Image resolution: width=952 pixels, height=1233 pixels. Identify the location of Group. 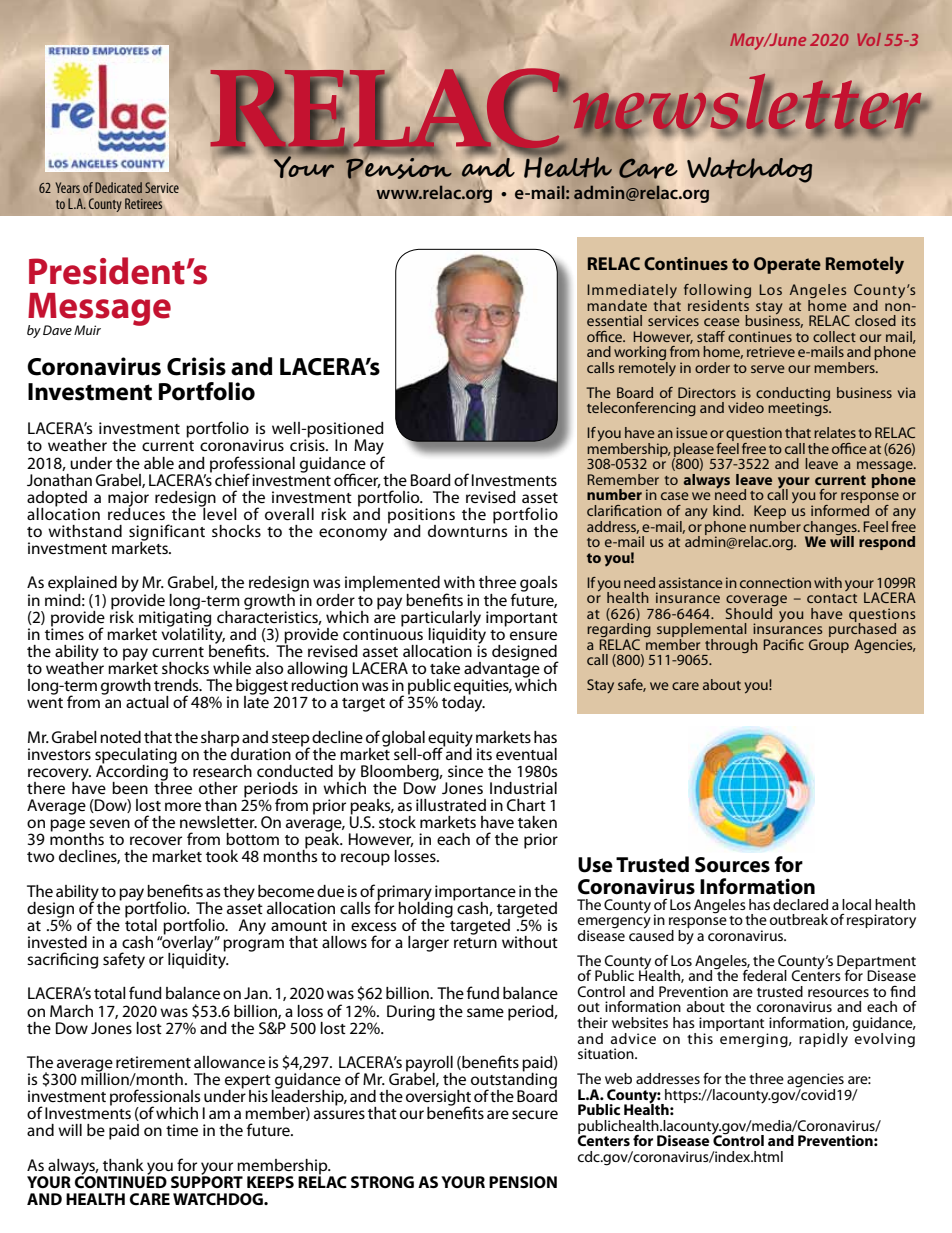
(829, 646).
